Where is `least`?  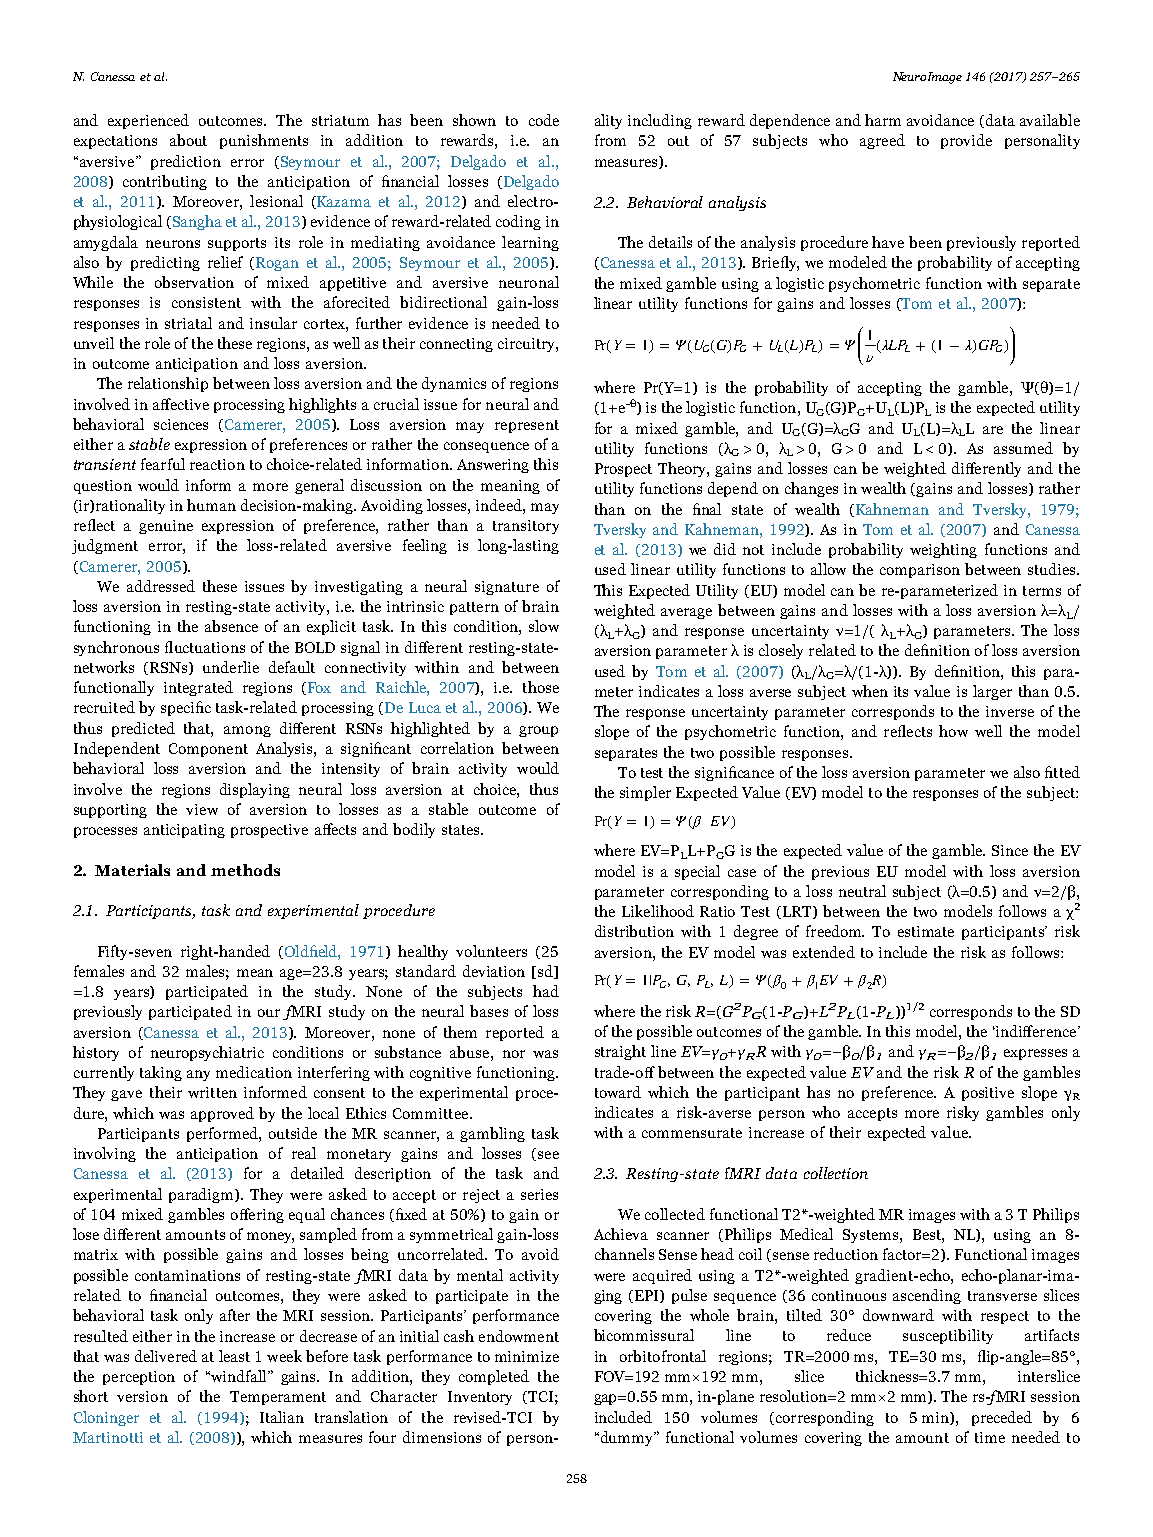 least is located at coordinates (234, 1356).
